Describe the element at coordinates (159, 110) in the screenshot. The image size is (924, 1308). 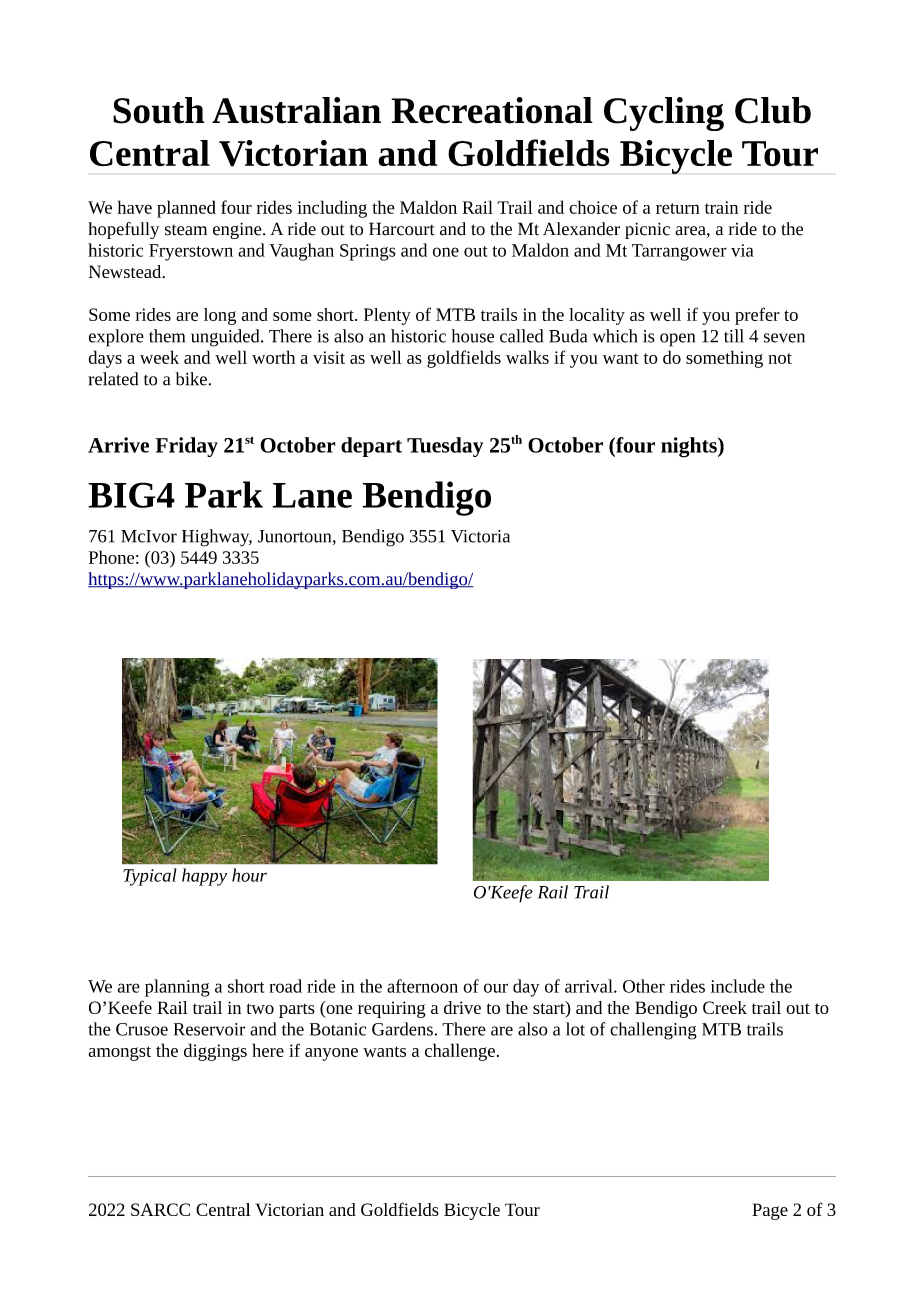
I see `South` at that location.
